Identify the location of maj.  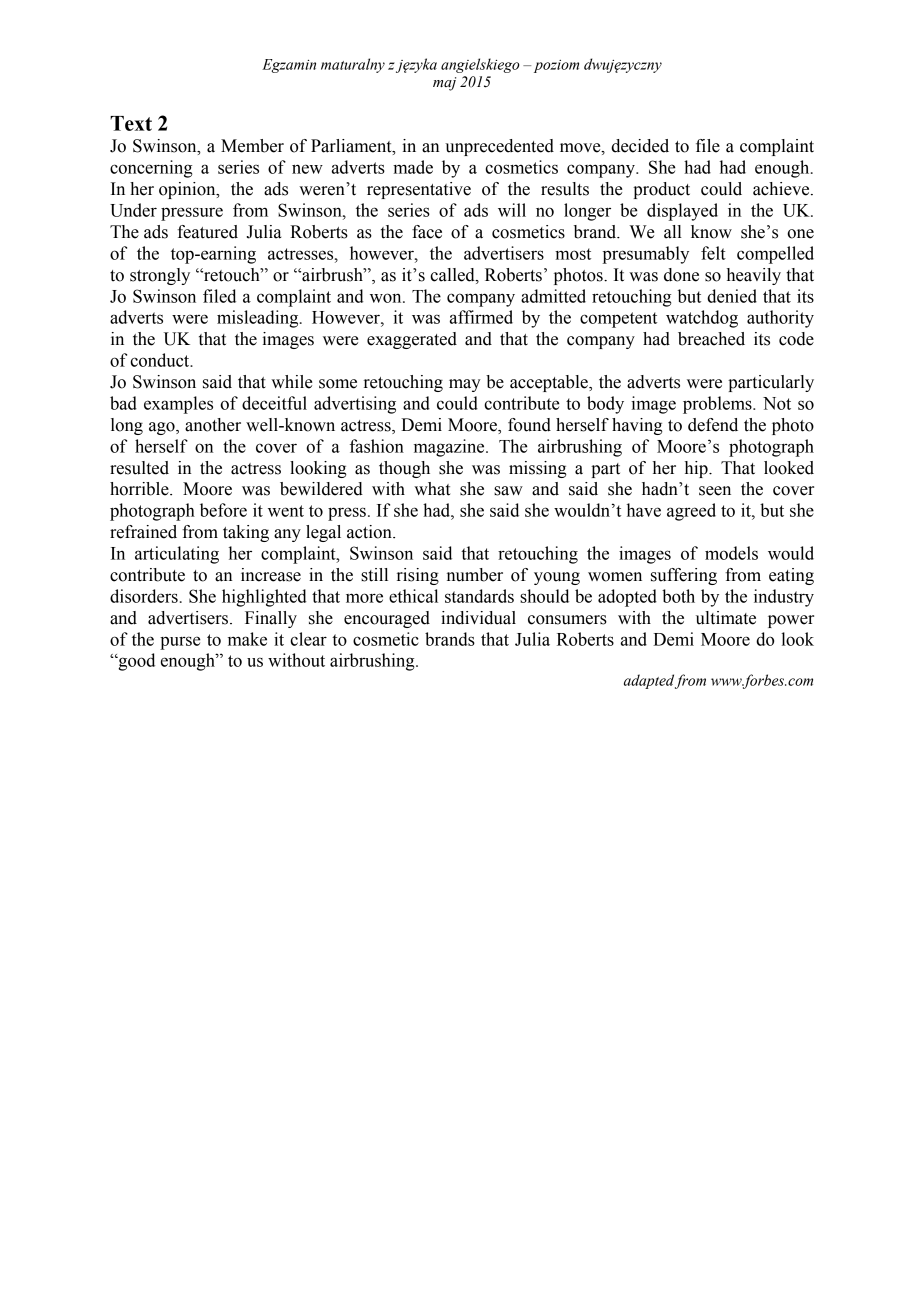
(444, 84).
